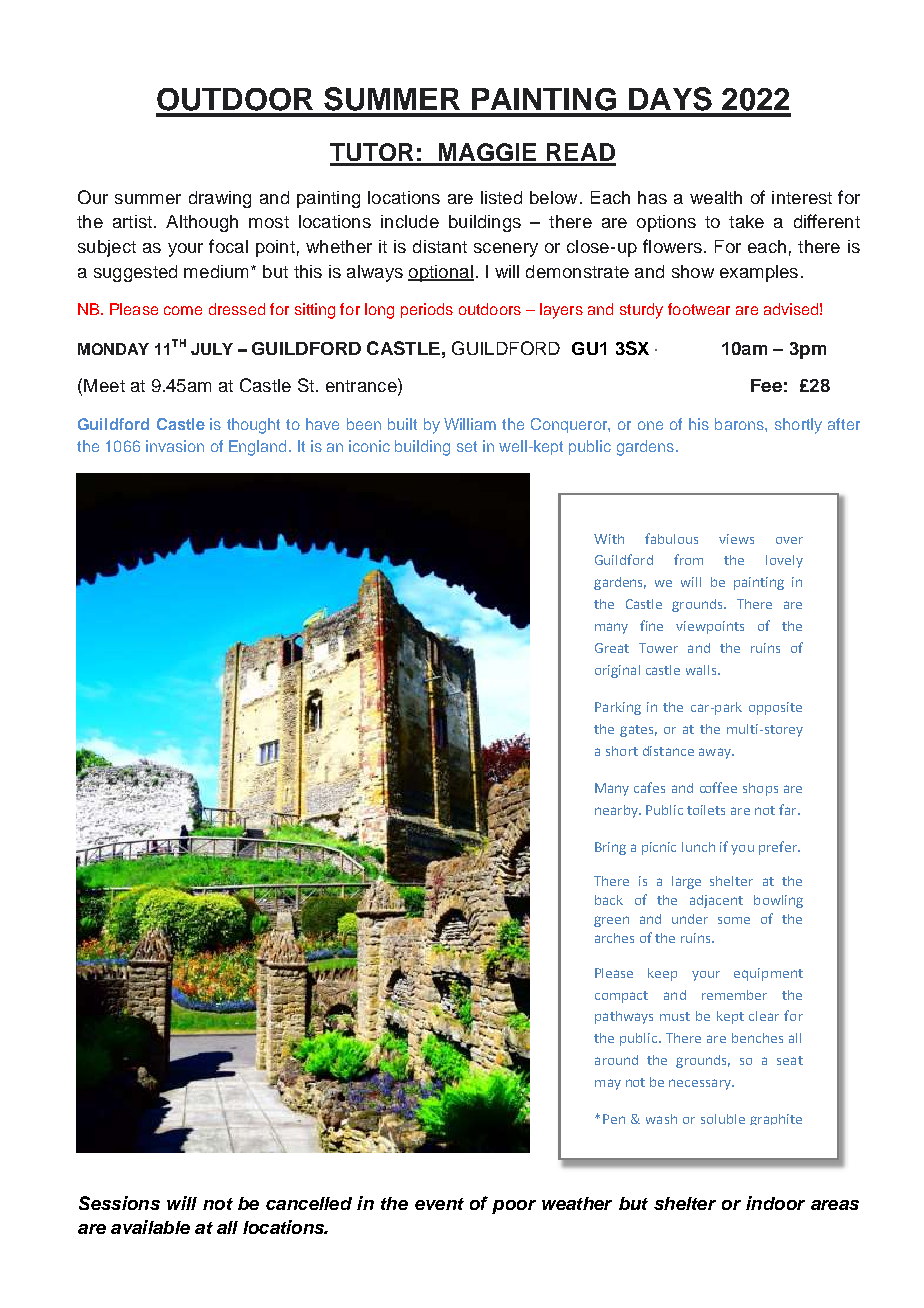  Describe the element at coordinates (439, 1204) in the document. I see `event` at that location.
